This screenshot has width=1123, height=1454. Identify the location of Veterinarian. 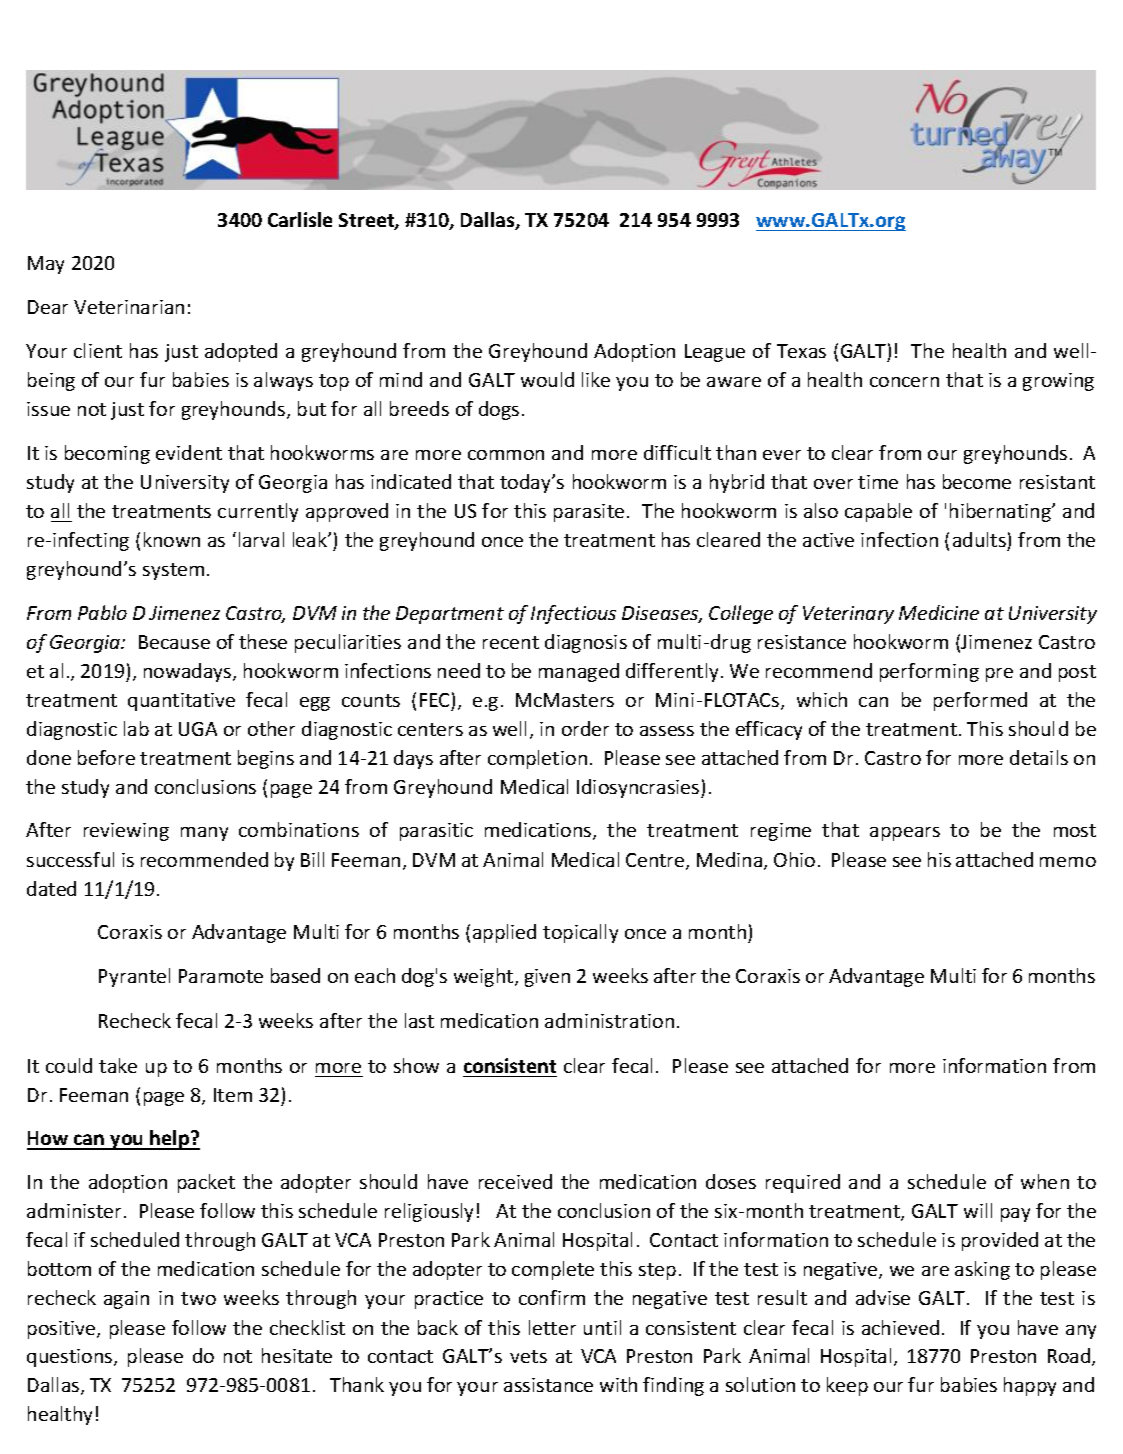
(129, 307).
